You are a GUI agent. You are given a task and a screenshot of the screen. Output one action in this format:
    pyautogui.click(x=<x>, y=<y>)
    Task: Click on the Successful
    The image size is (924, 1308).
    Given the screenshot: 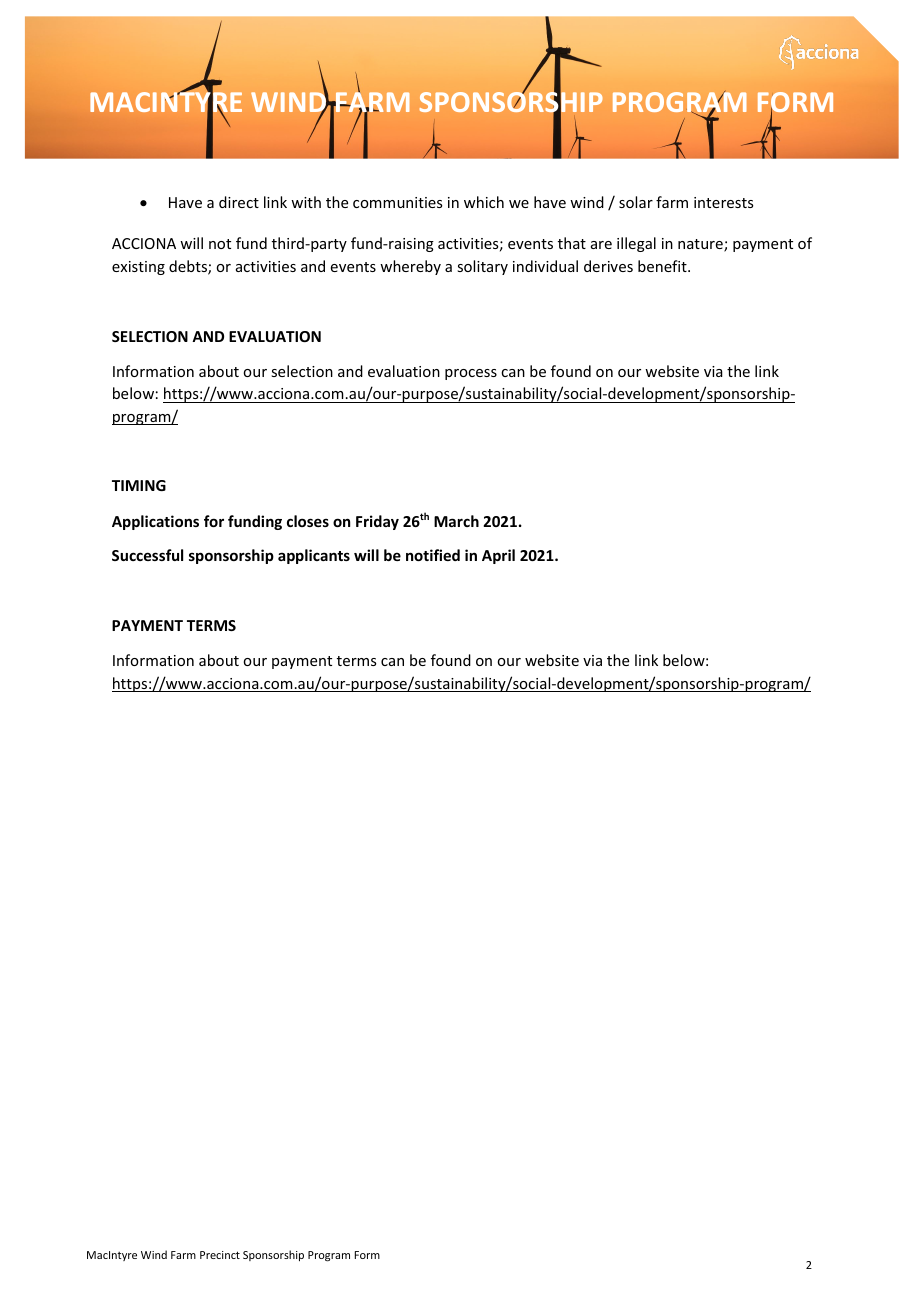 What is the action you would take?
    pyautogui.click(x=147, y=555)
